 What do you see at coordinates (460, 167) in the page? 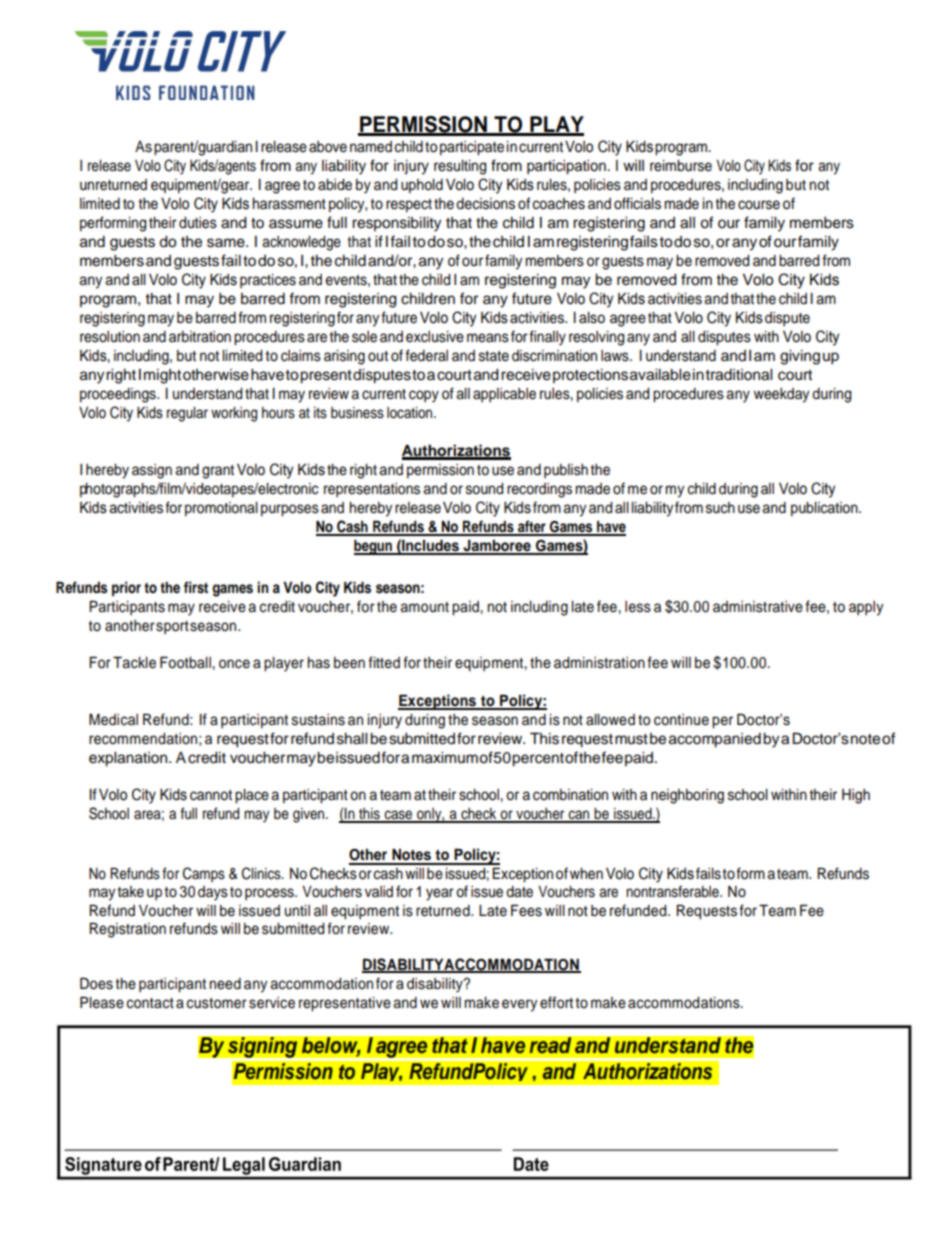
I see `resulting` at bounding box center [460, 167].
